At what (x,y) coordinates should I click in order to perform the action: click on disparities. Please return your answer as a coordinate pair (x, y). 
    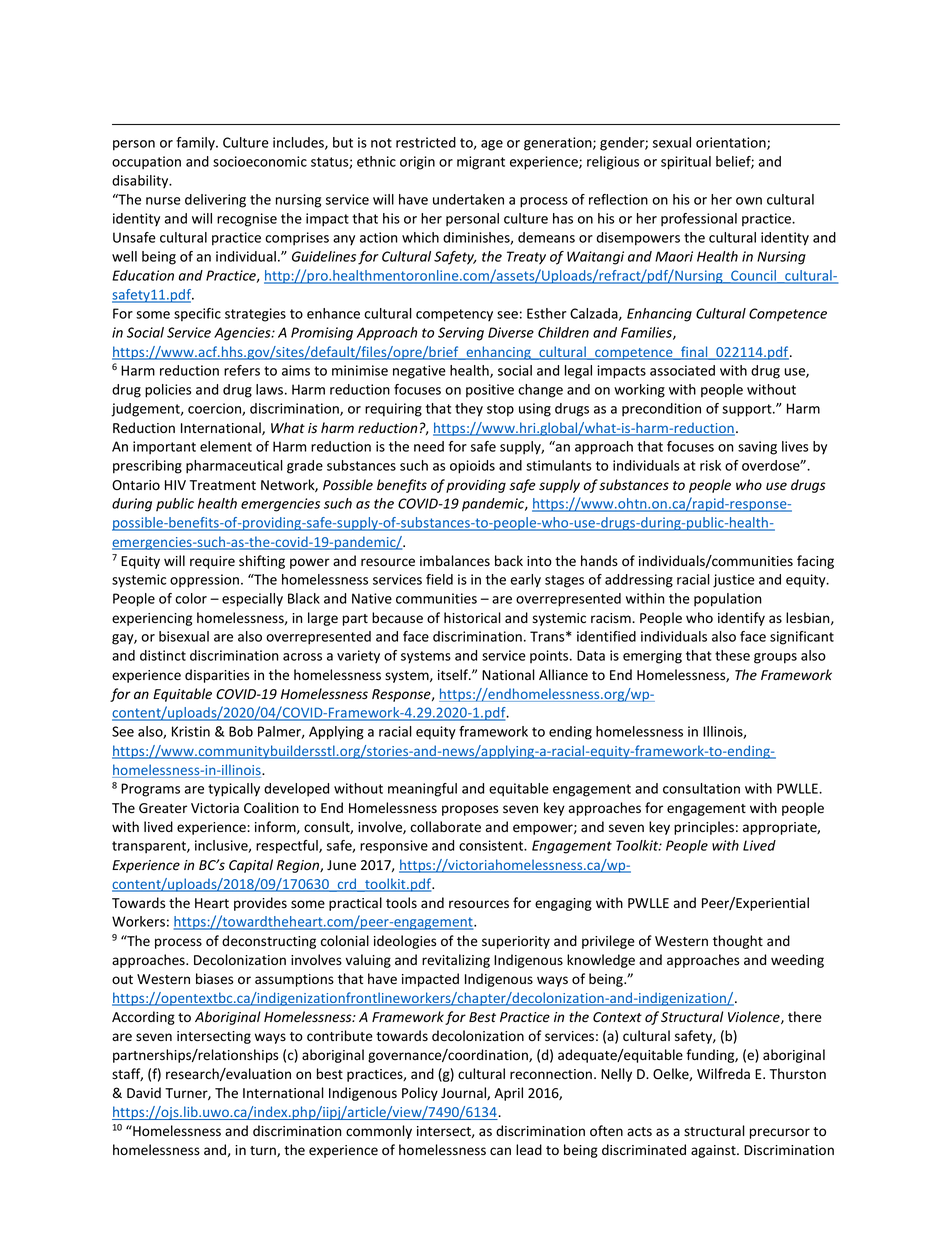
    Looking at the image, I should click on (217, 676).
